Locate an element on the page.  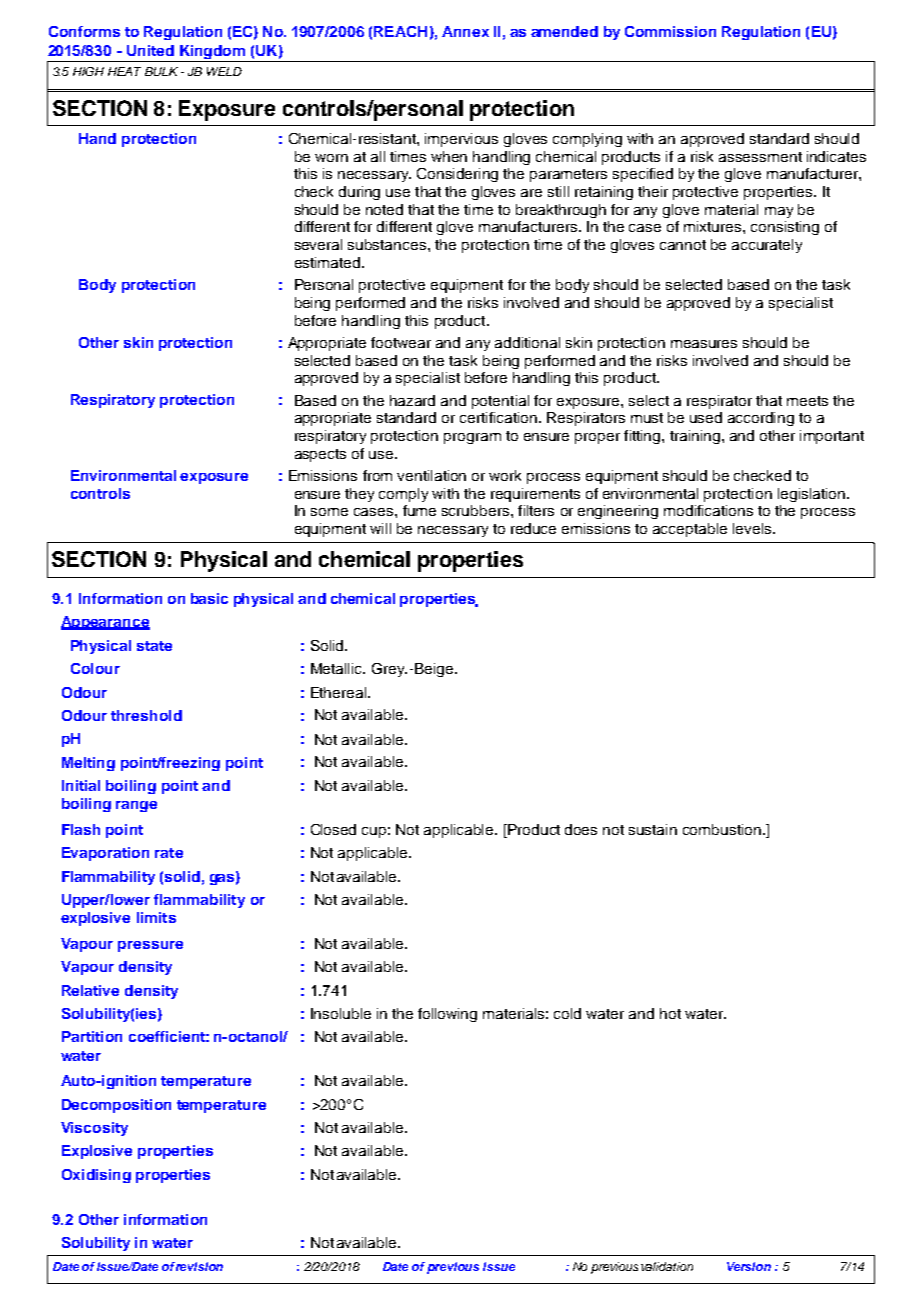
levels is located at coordinates (753, 528).
